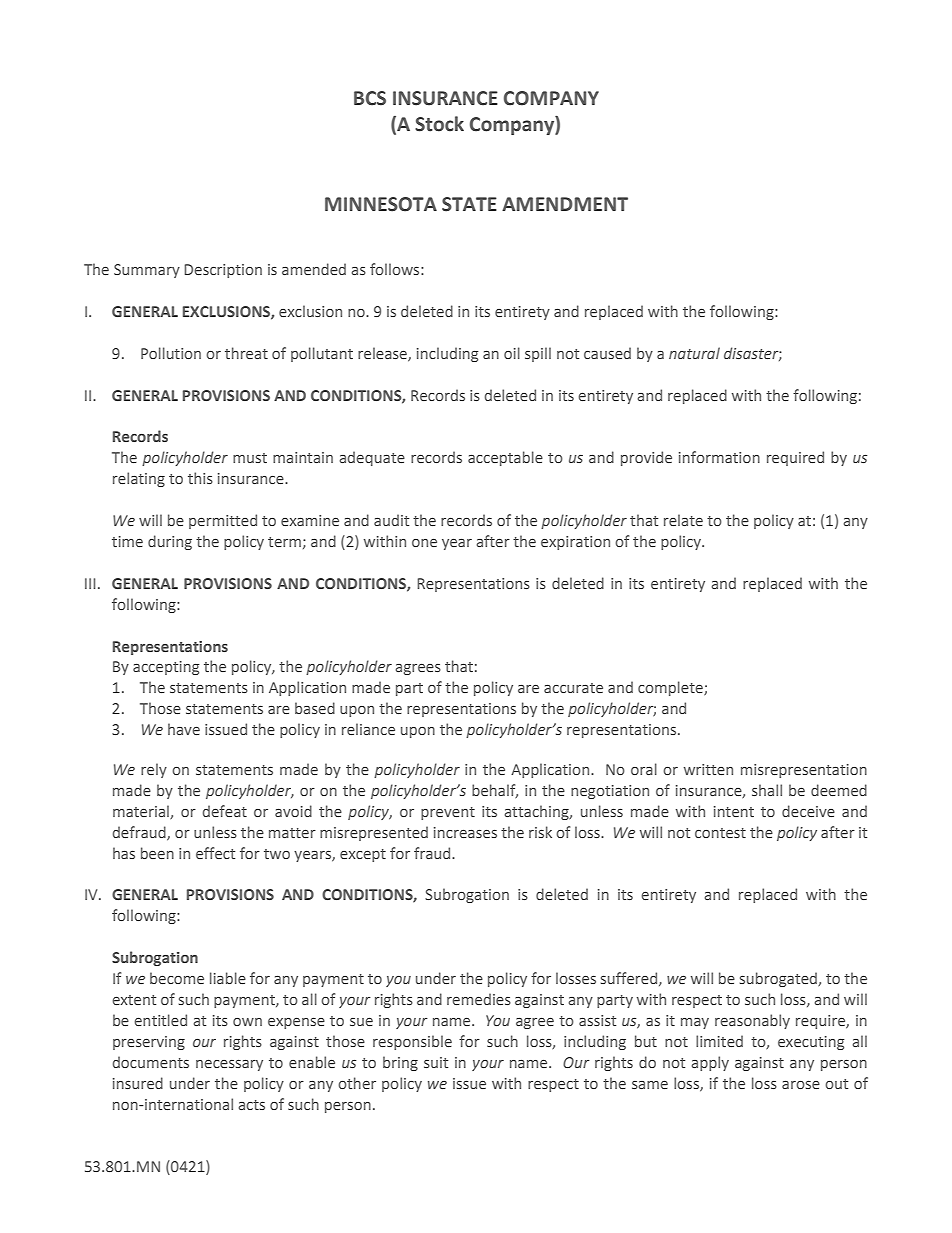 The height and width of the document is (1233, 952). Describe the element at coordinates (720, 833) in the document. I see `contest` at that location.
